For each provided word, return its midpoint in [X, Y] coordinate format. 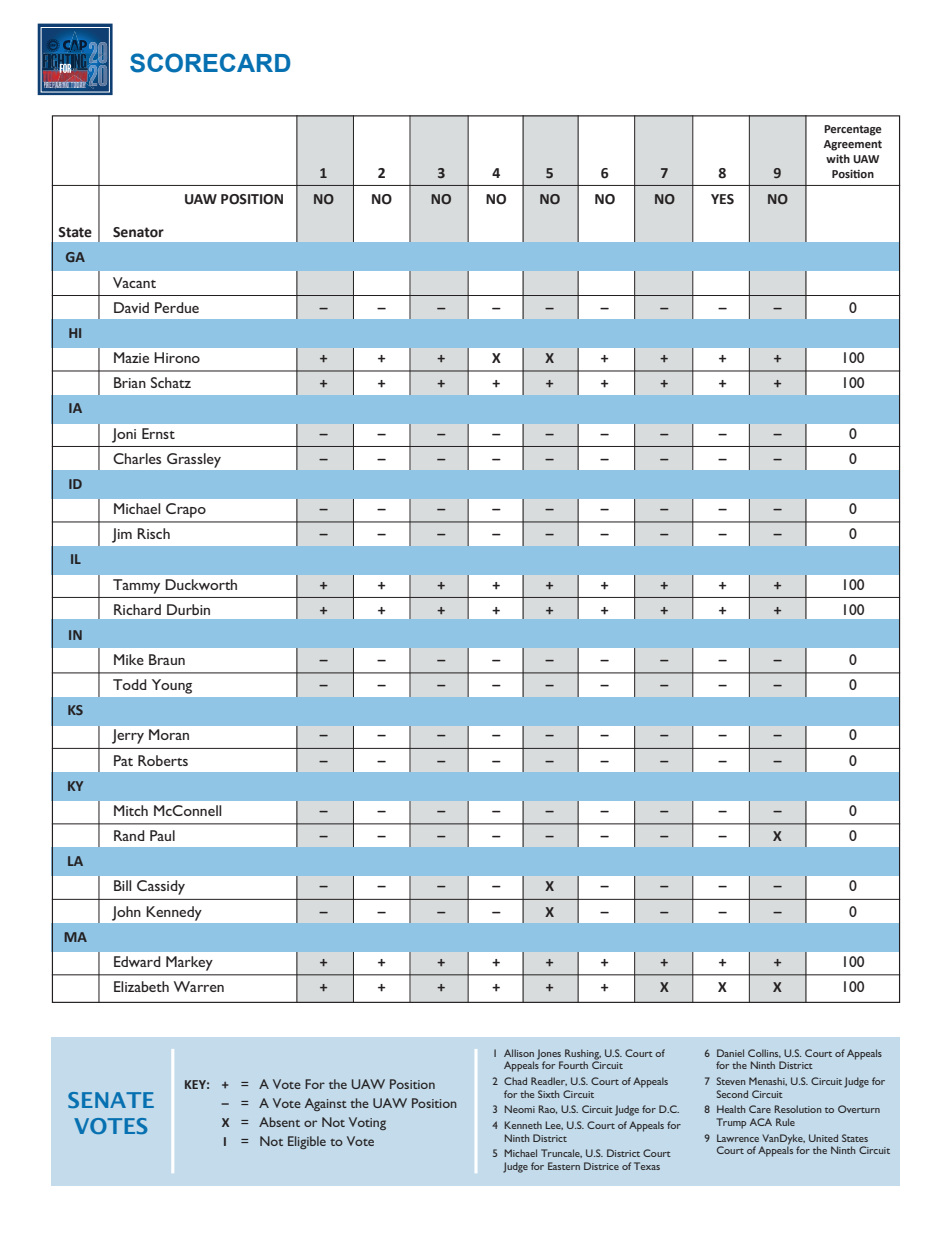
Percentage [853, 130]
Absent [279, 1122]
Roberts [163, 760]
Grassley [194, 460]
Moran [169, 734]
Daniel [730, 1053]
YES [722, 199]
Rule [785, 1122]
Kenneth [523, 1125]
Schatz [171, 382]
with [838, 158]
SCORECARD [210, 63]
